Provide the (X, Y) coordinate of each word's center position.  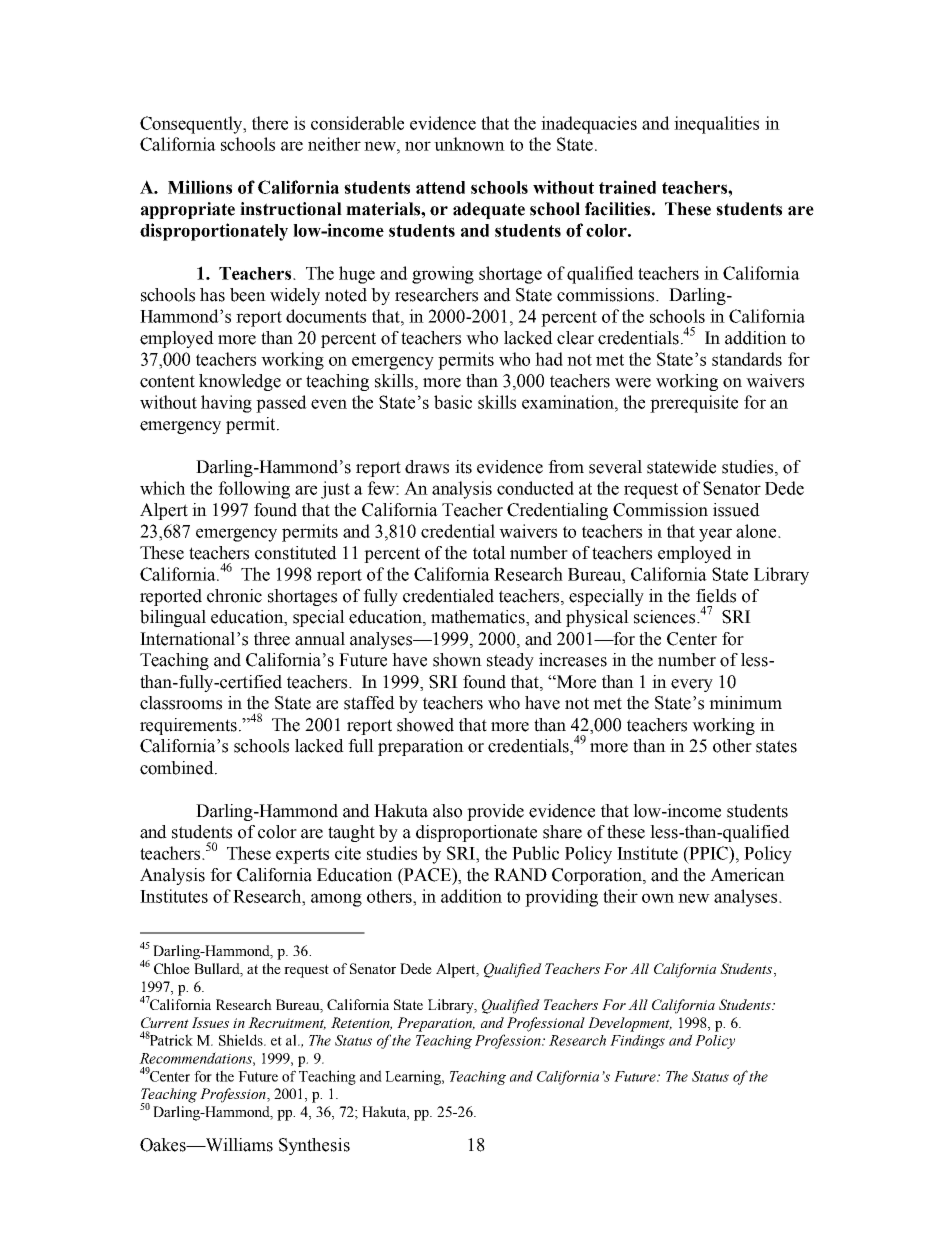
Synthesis (314, 1146)
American (747, 875)
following (254, 490)
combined (178, 768)
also (447, 811)
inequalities (716, 125)
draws (427, 467)
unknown (469, 144)
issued (736, 510)
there (270, 123)
